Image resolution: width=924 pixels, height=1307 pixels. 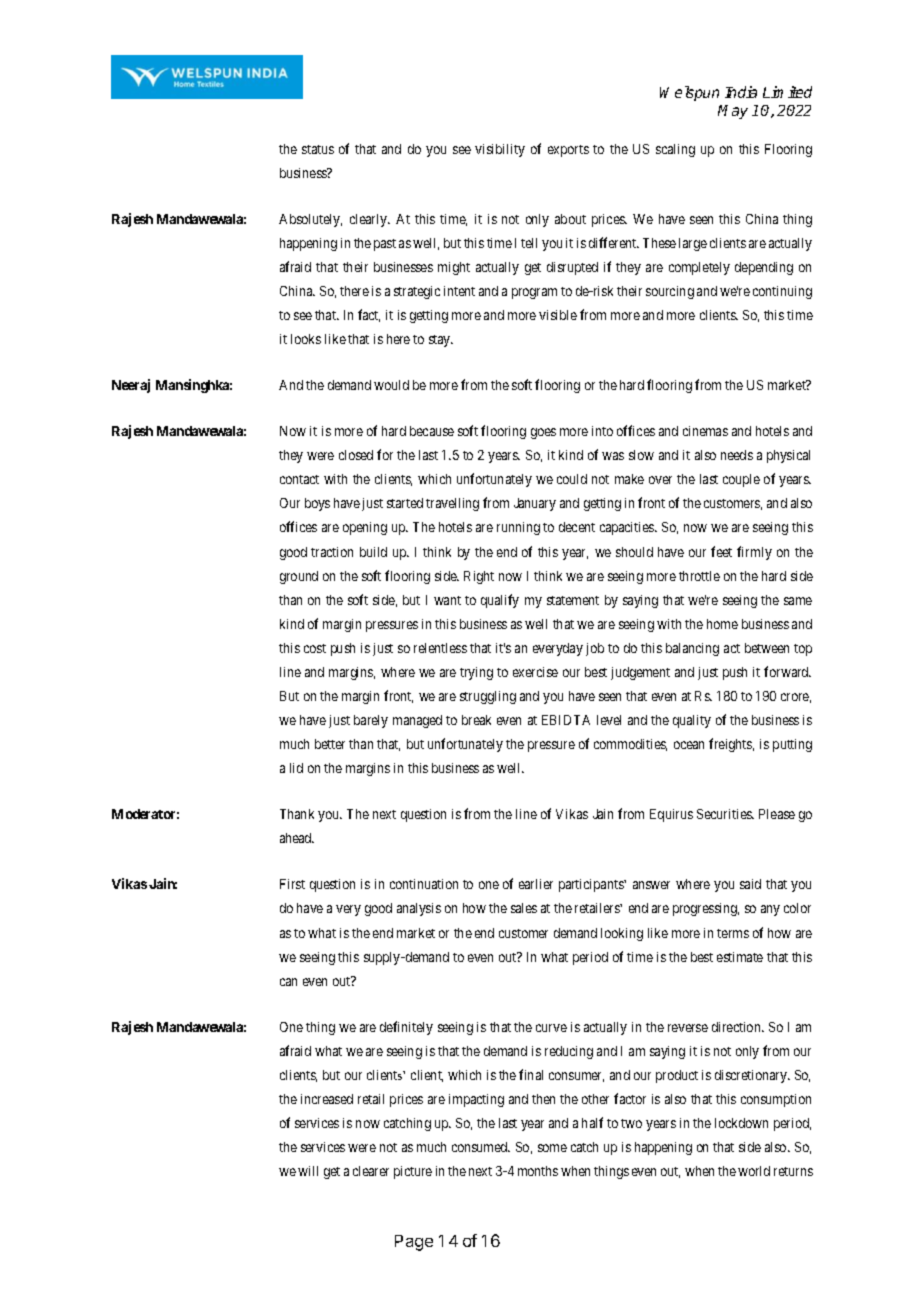 I want to click on status, so click(x=318, y=149).
